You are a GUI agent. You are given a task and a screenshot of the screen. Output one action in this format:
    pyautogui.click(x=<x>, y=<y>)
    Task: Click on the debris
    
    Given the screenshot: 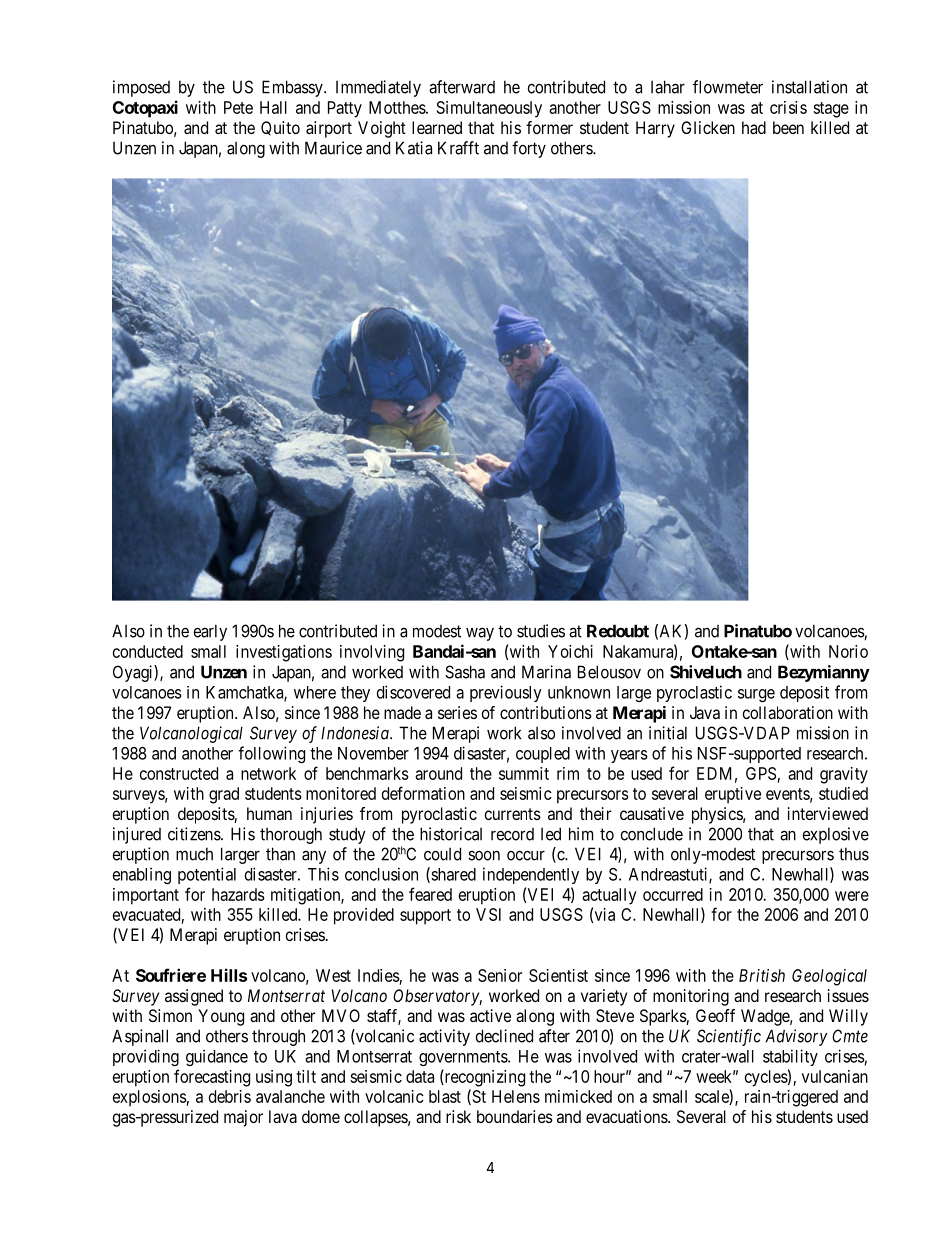 What is the action you would take?
    pyautogui.click(x=230, y=1096)
